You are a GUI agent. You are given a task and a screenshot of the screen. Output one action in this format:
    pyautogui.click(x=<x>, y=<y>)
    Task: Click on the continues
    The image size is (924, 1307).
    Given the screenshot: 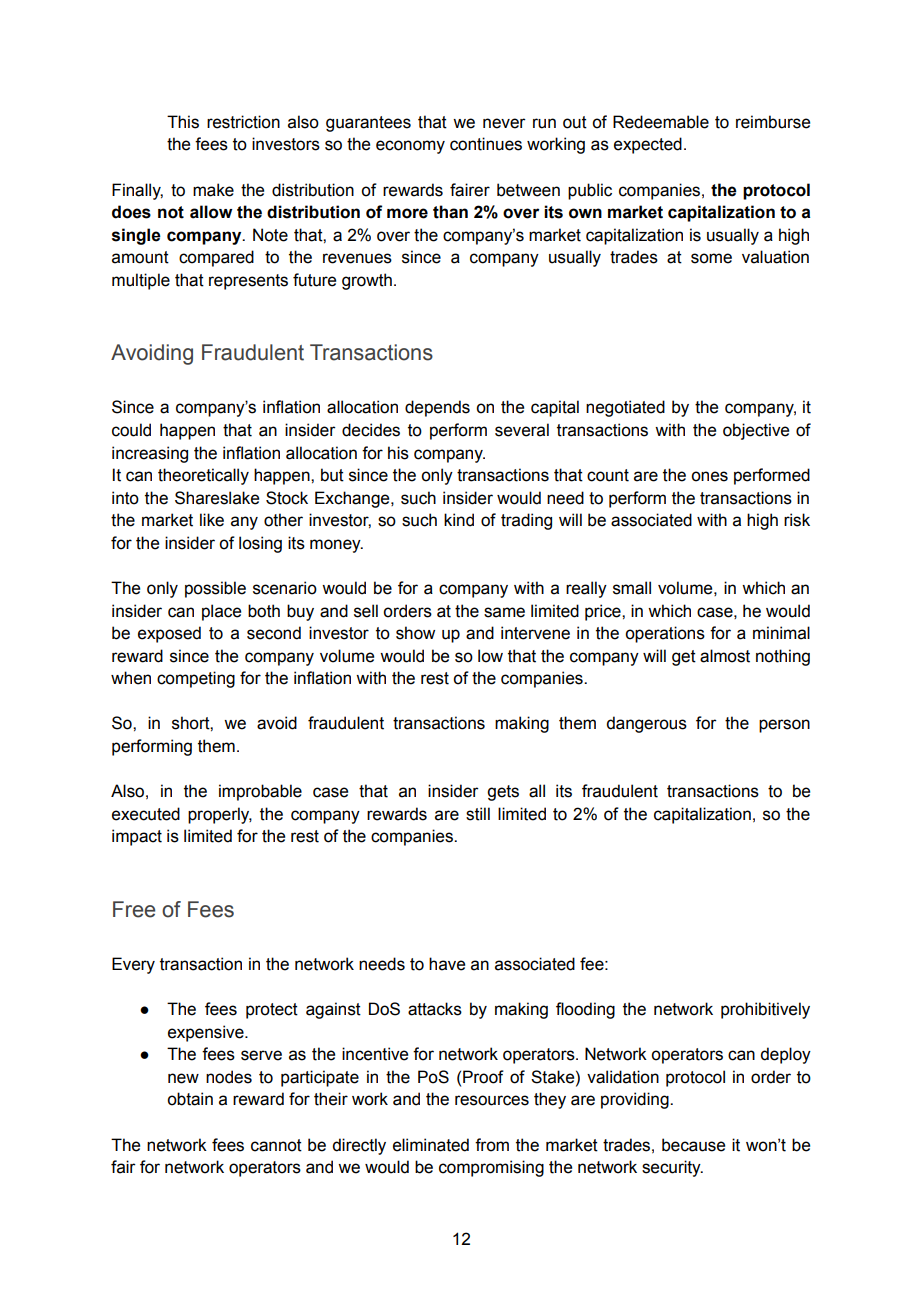 What is the action you would take?
    pyautogui.click(x=486, y=144)
